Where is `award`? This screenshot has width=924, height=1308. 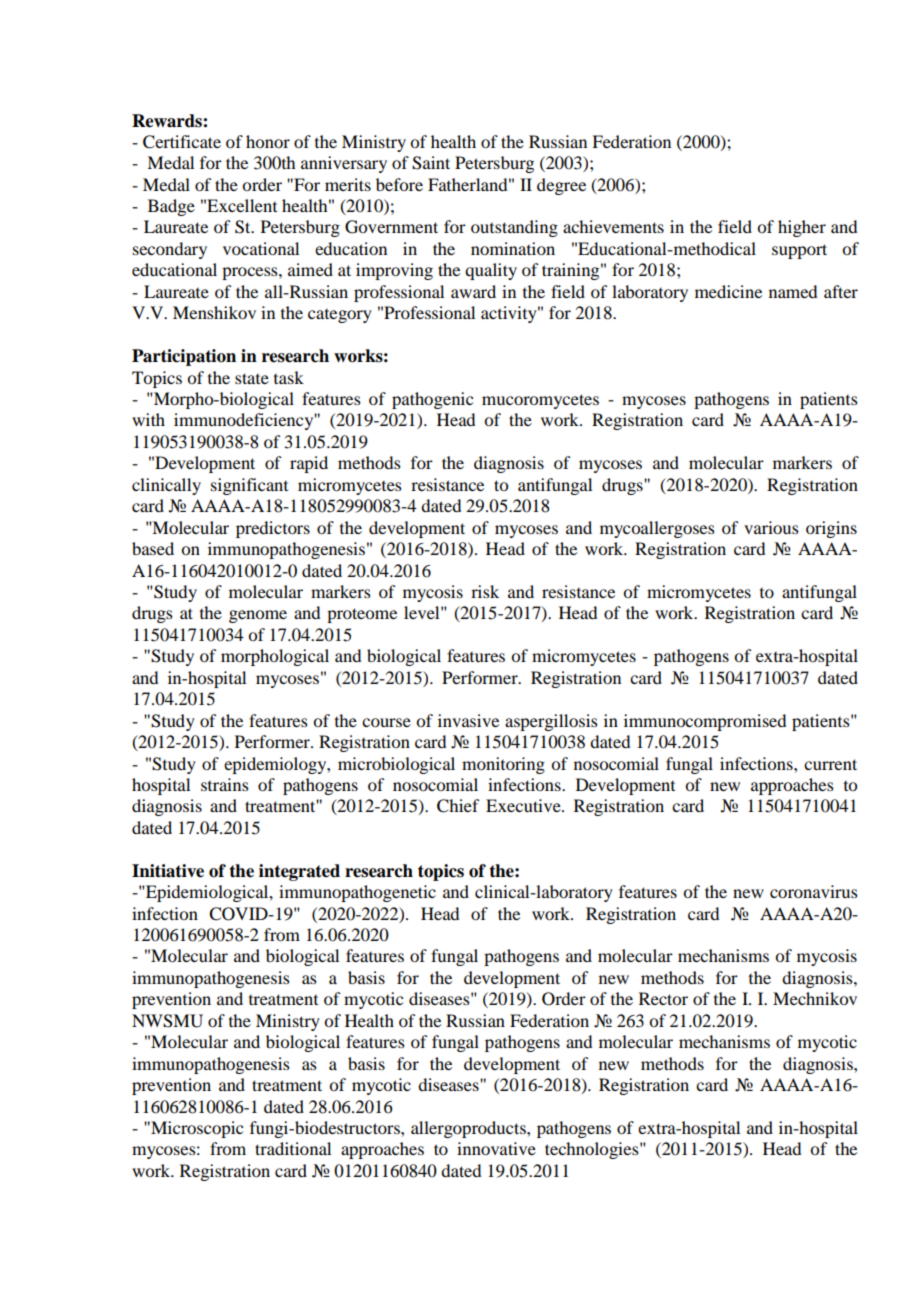 award is located at coordinates (473, 291).
